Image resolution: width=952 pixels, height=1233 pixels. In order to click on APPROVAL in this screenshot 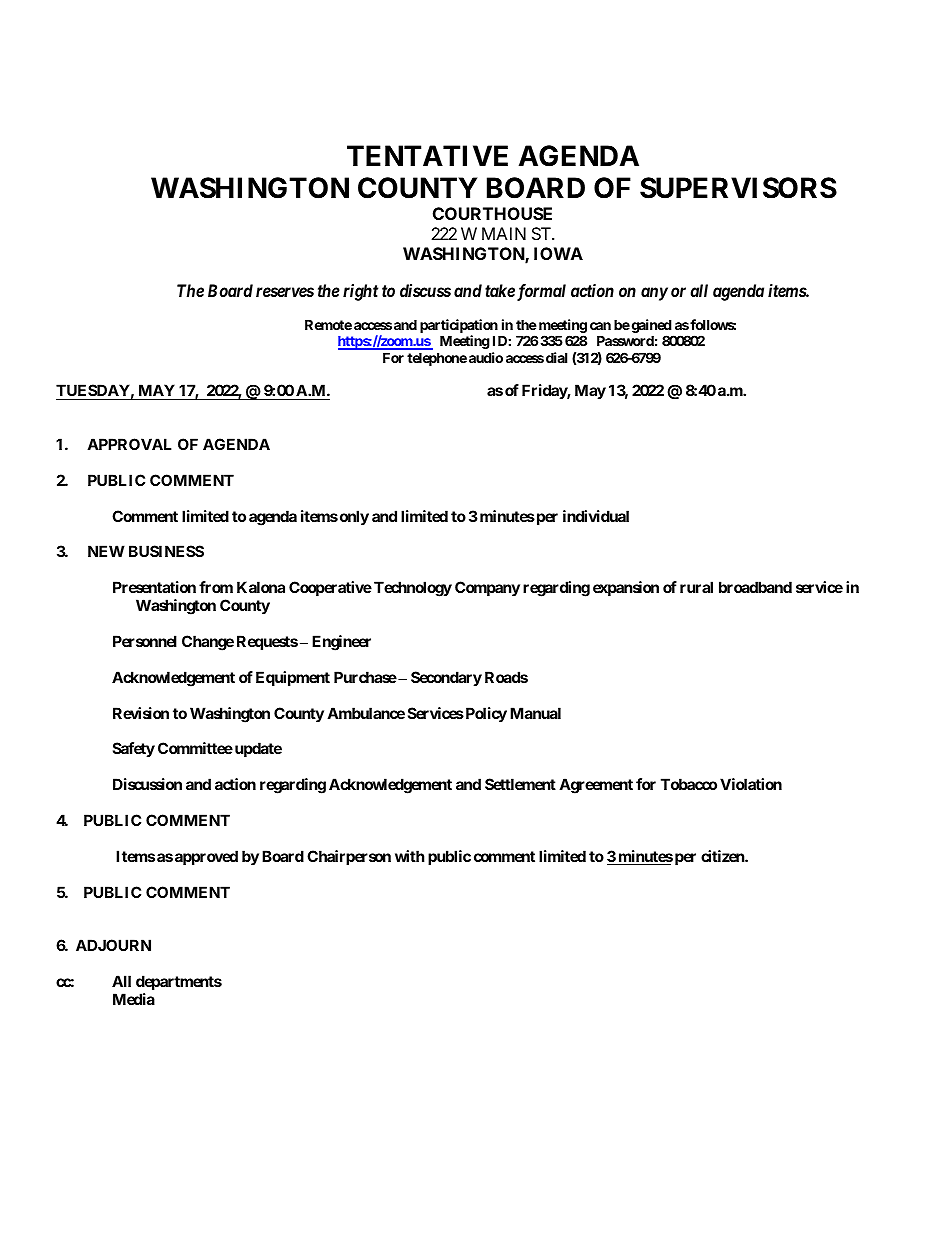, I will do `click(129, 444)`.
